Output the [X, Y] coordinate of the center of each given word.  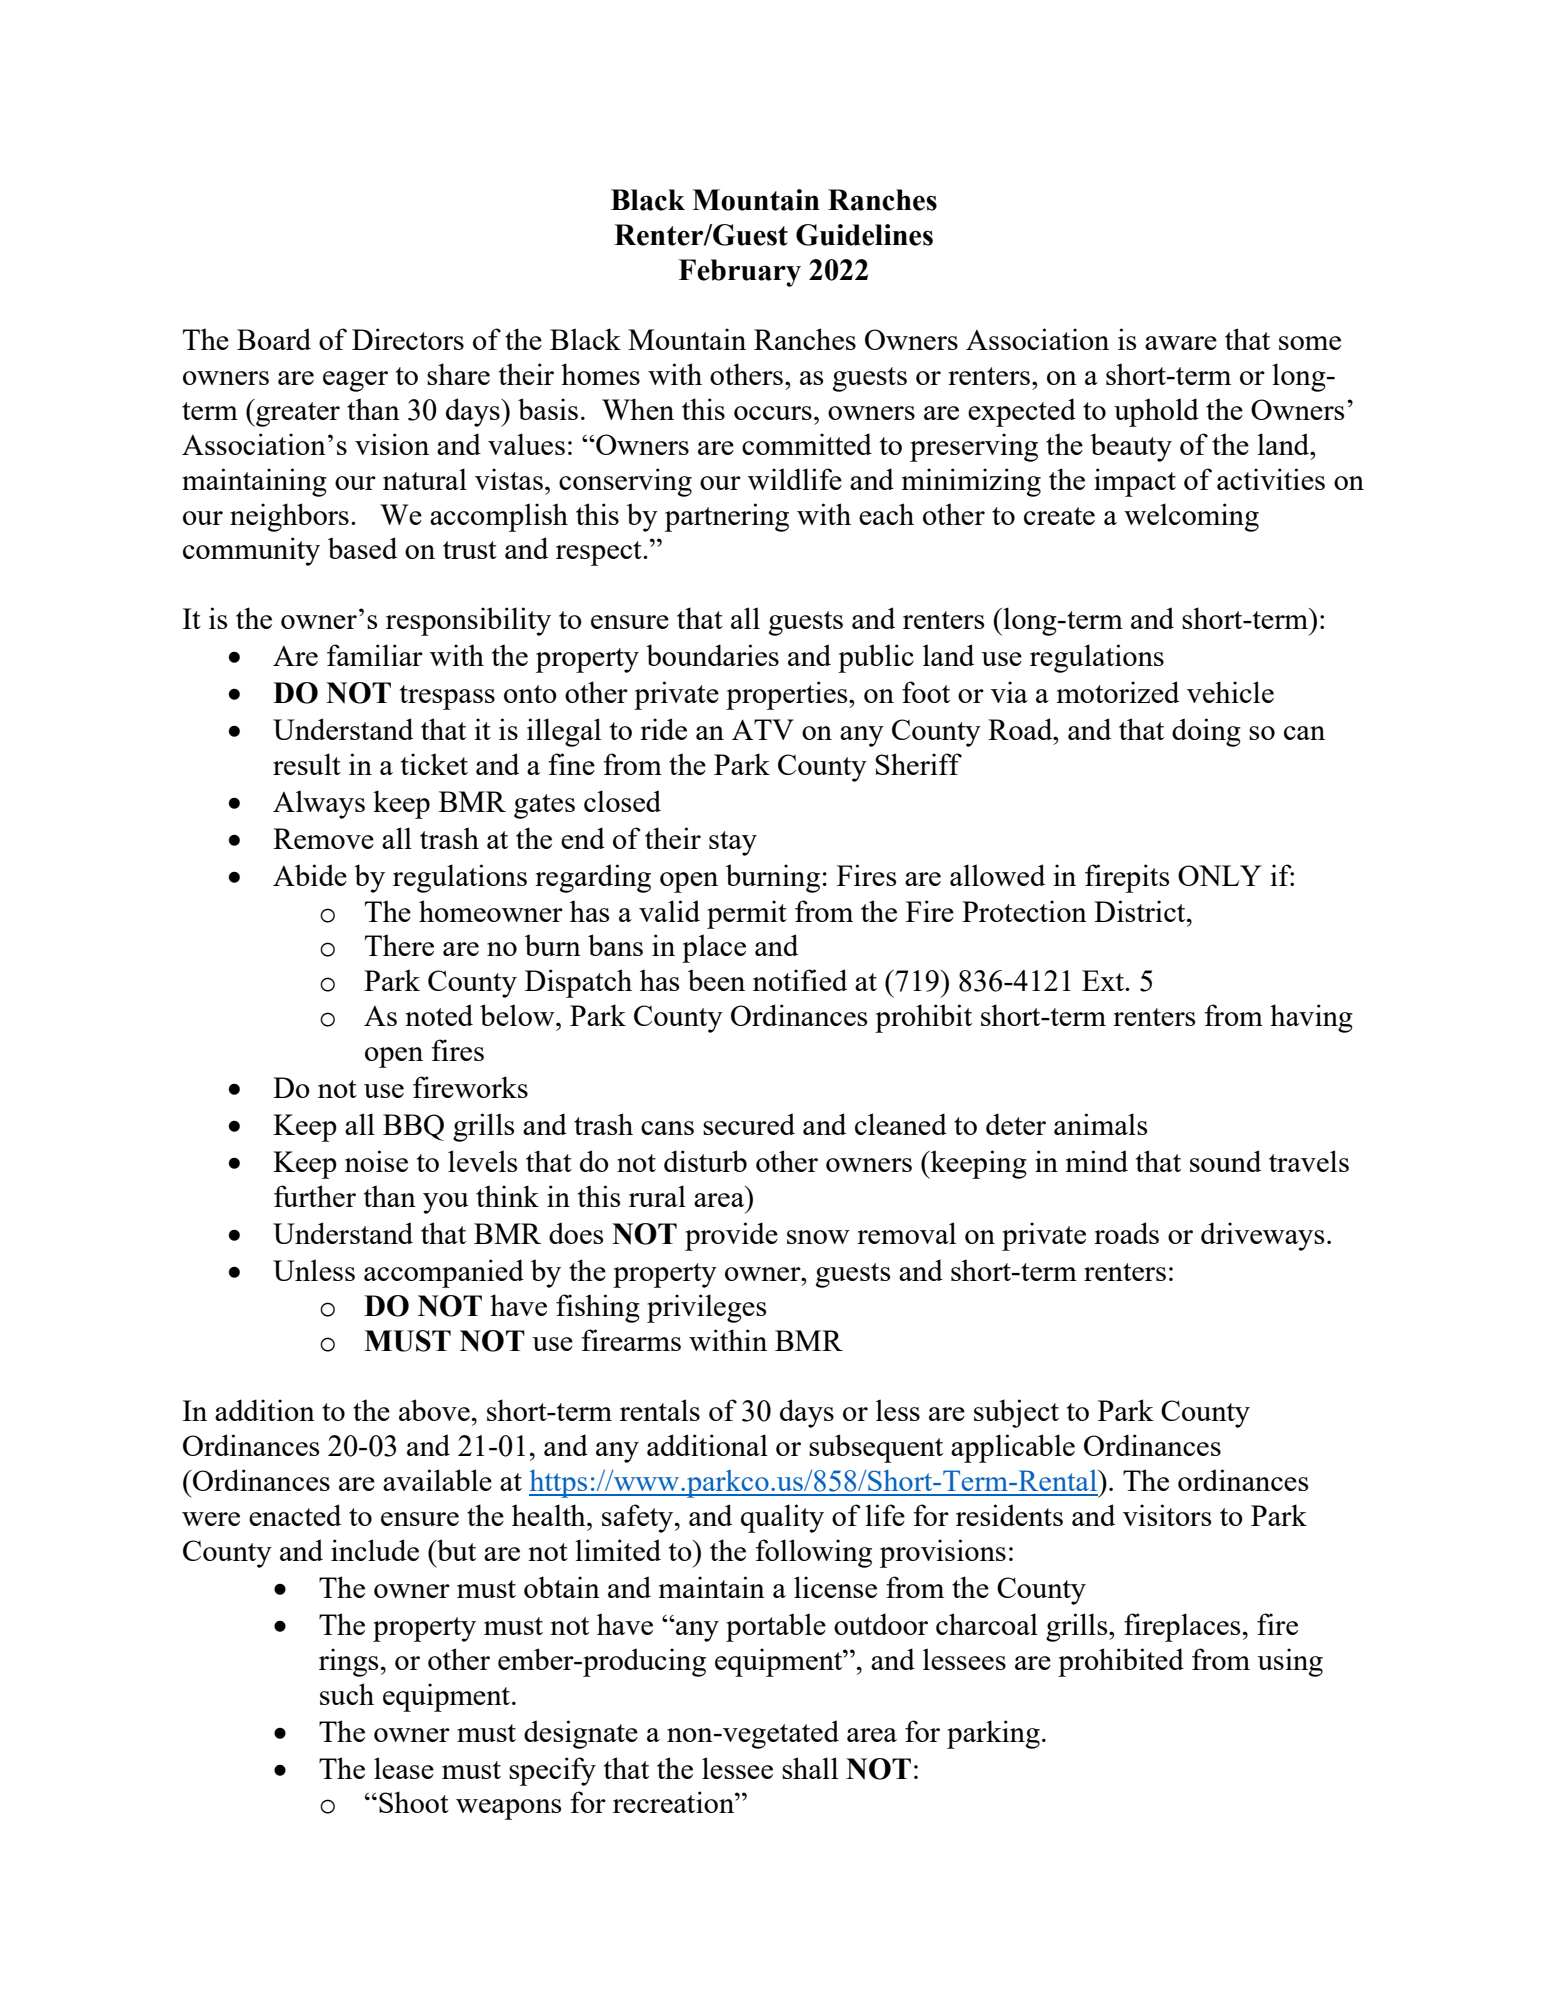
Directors [408, 339]
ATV [763, 729]
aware [1181, 343]
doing [1206, 732]
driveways [1262, 1236]
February [740, 273]
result [307, 764]
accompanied [444, 1273]
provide [731, 1236]
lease [404, 1768]
